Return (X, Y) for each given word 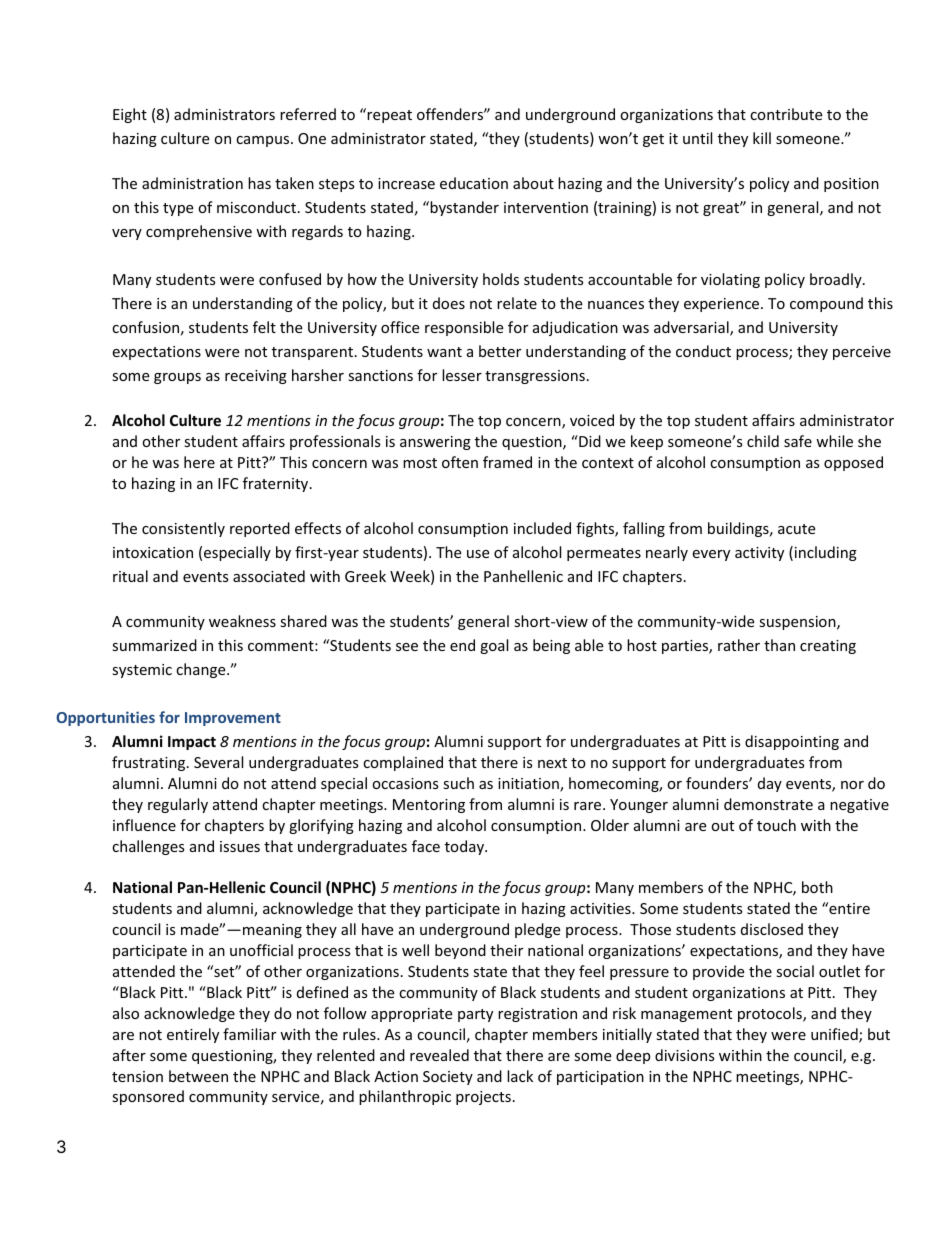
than (779, 645)
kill (762, 138)
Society (448, 1078)
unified (835, 1035)
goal (494, 646)
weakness (242, 621)
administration (192, 183)
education (474, 183)
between (198, 1076)
